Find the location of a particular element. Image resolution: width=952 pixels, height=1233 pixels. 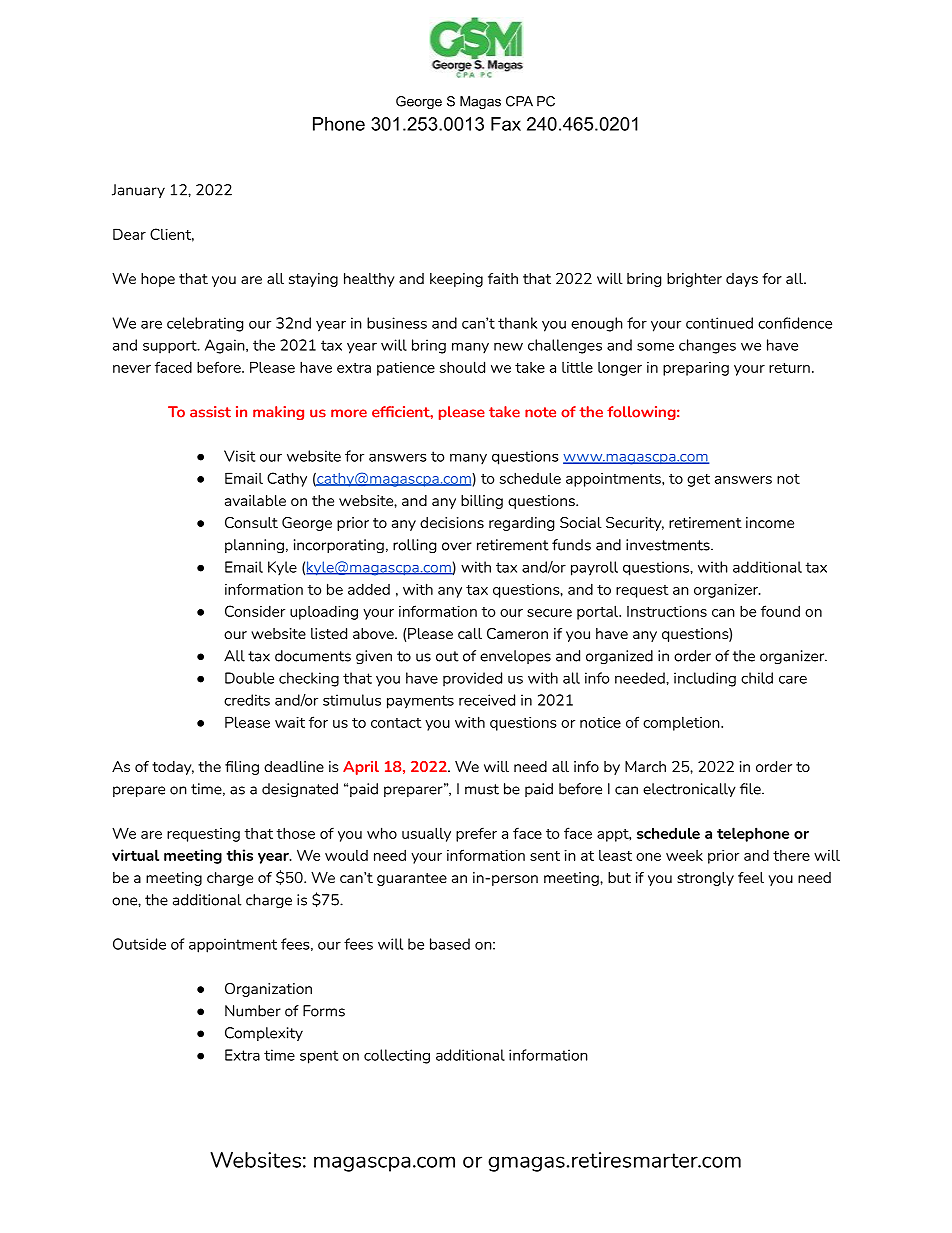

January is located at coordinates (138, 191).
